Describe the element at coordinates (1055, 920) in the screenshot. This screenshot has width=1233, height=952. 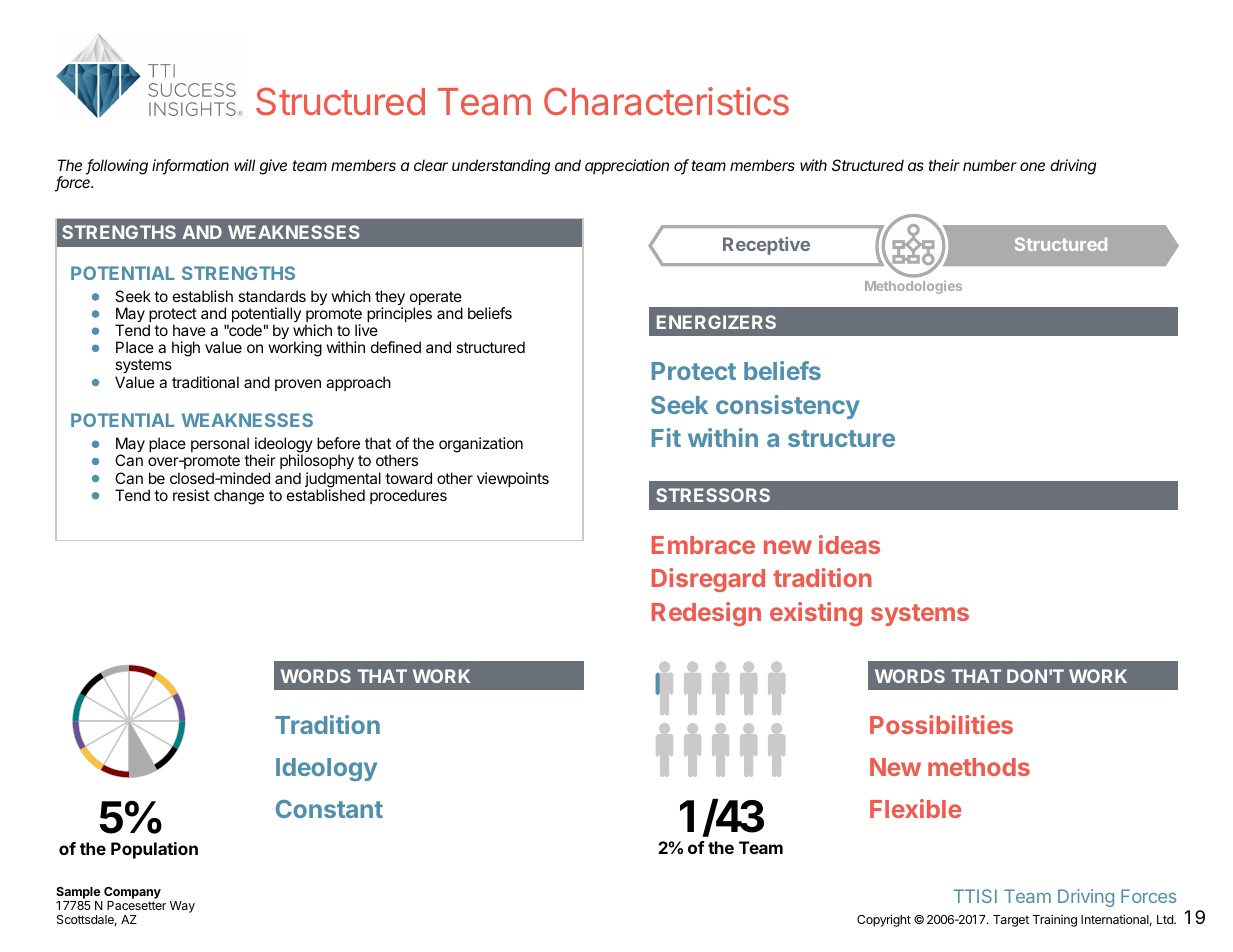
I see `Training` at that location.
